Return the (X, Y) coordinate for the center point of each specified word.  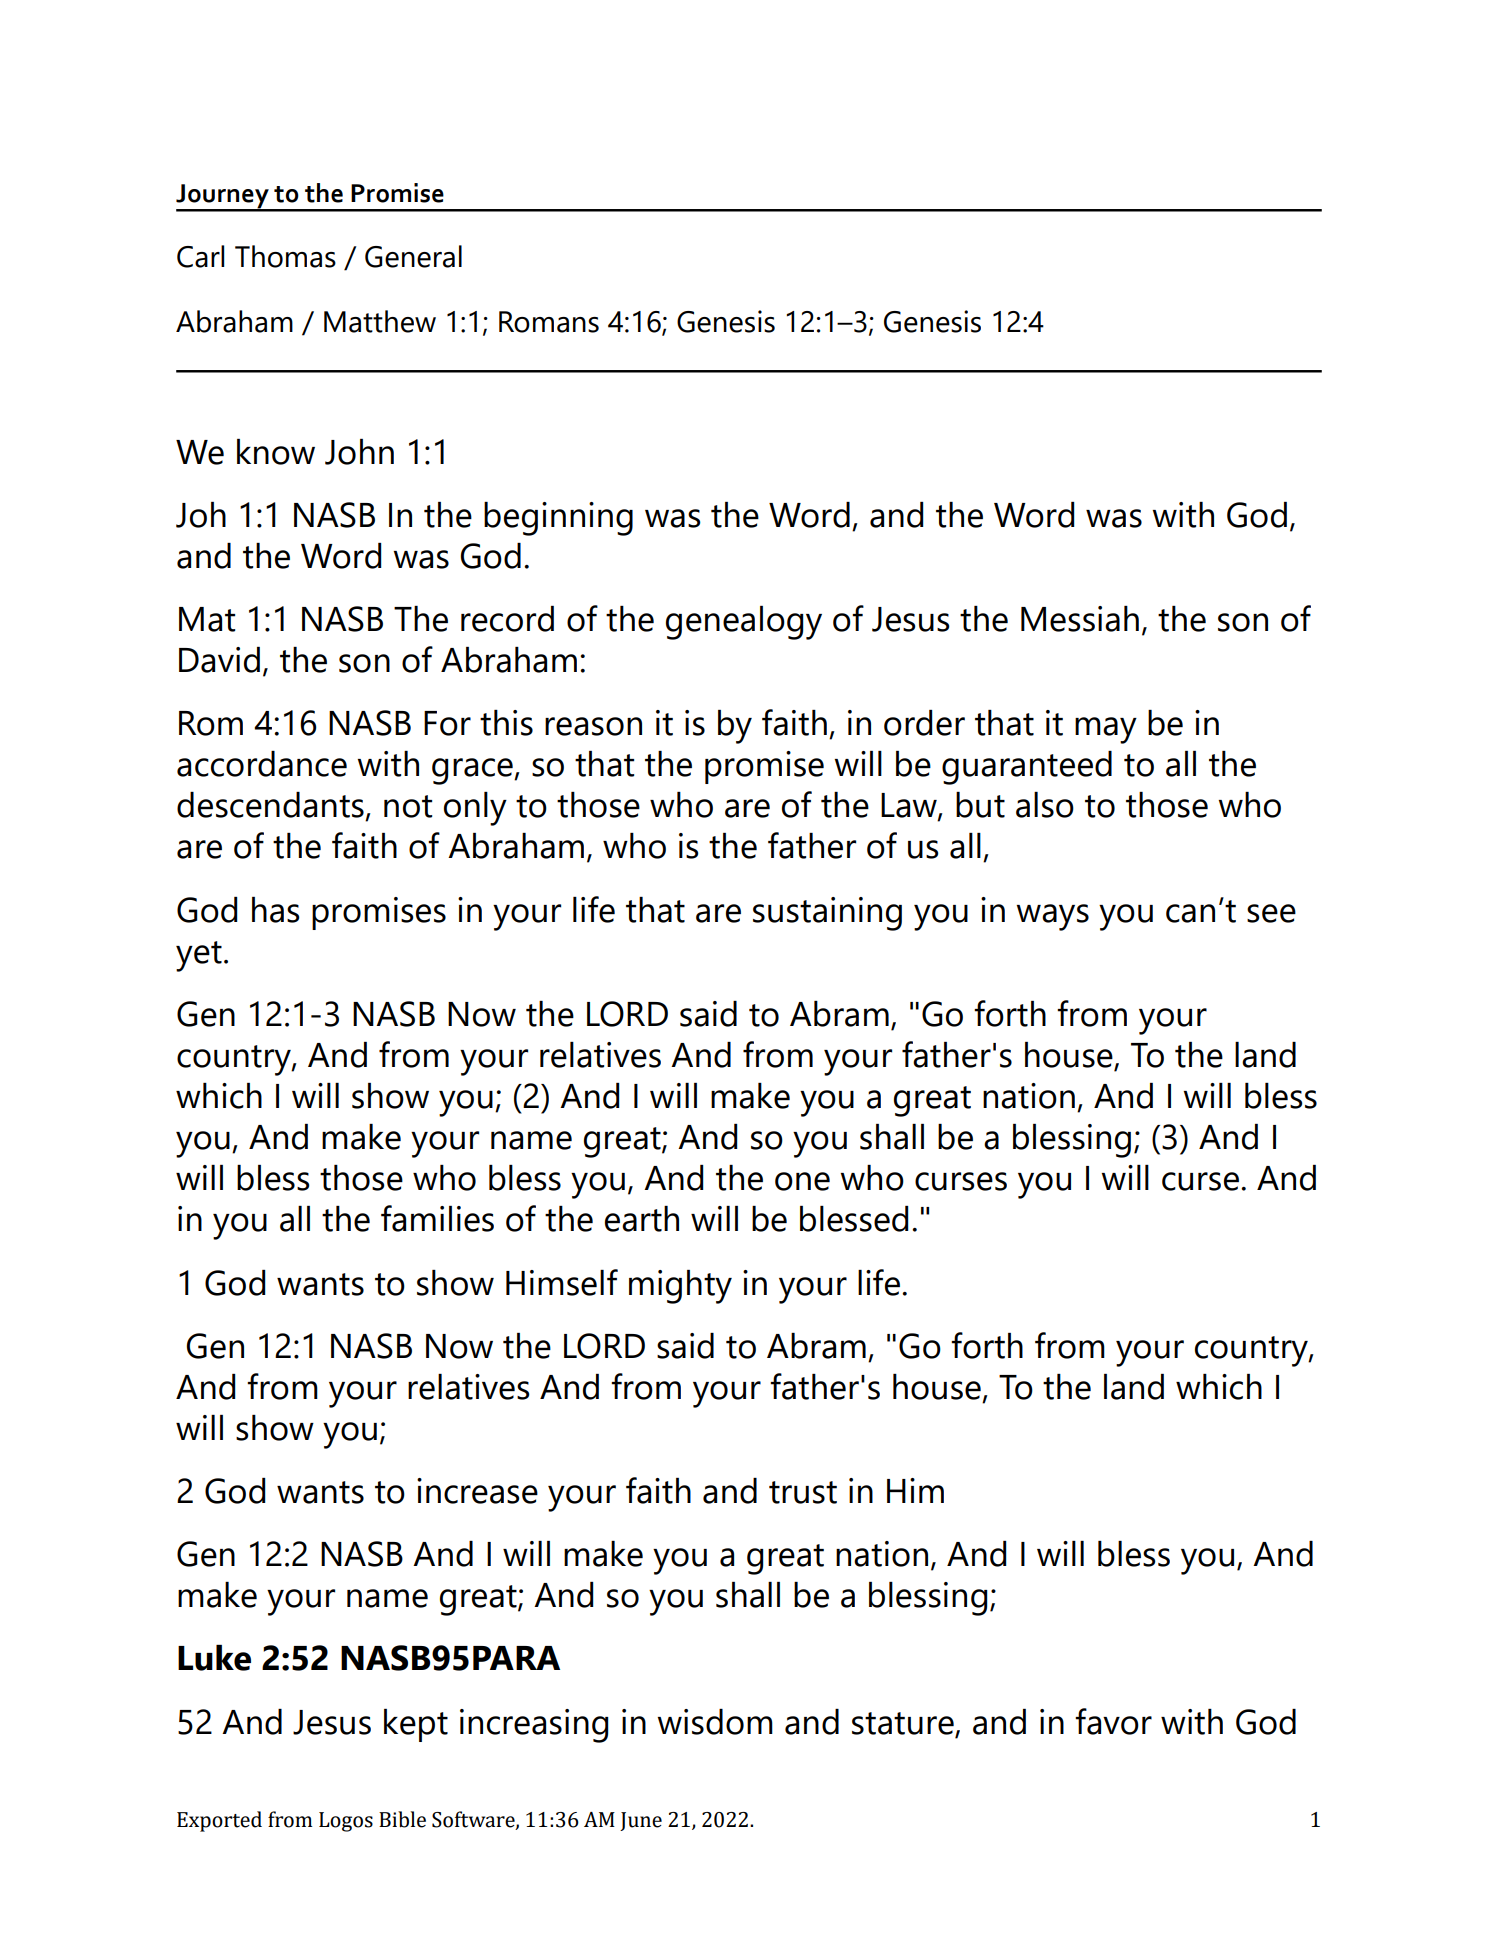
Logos (346, 1822)
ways (1052, 917)
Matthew (380, 321)
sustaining (827, 914)
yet (199, 956)
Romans (549, 322)
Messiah (1080, 619)
